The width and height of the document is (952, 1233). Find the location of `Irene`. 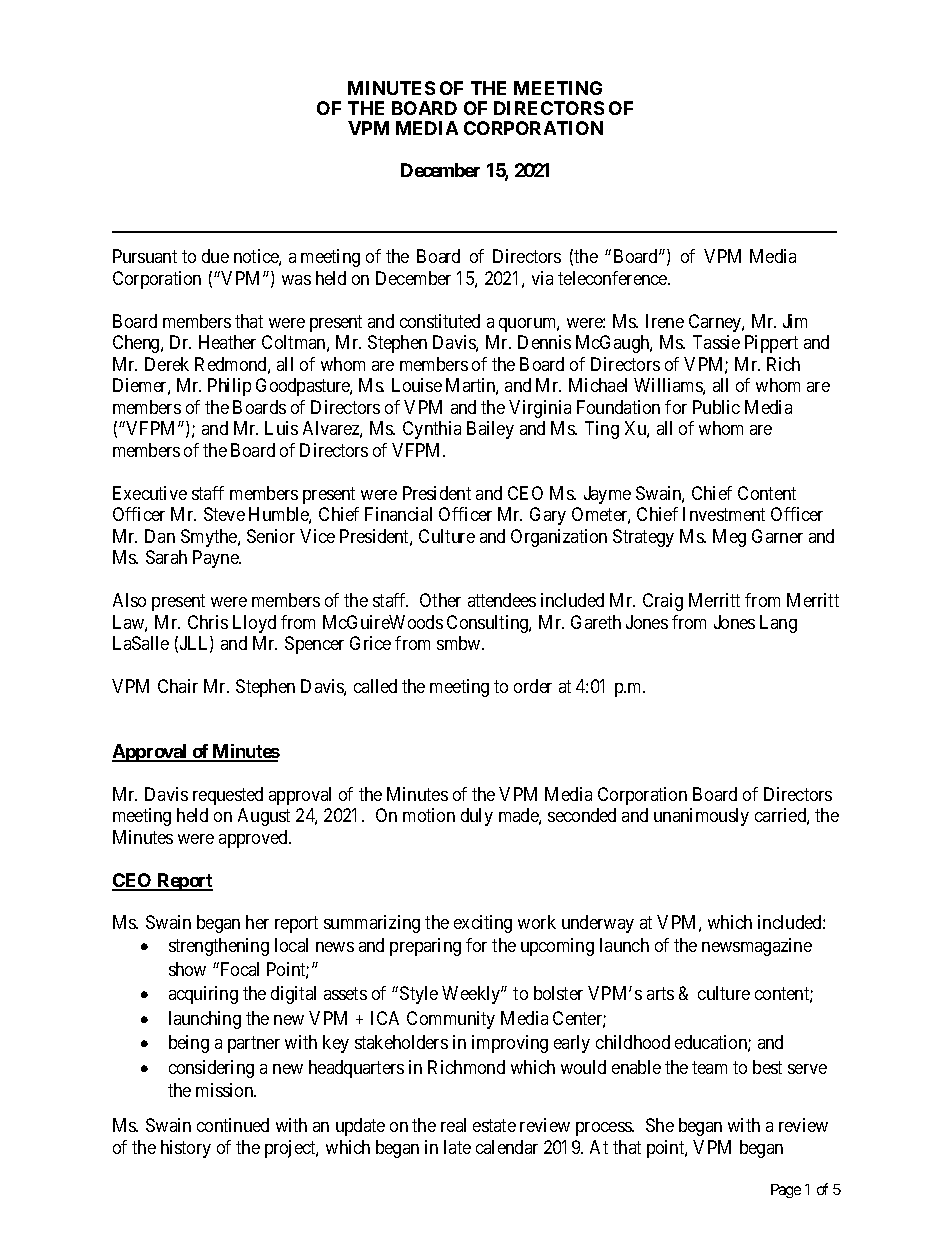

Irene is located at coordinates (665, 321).
